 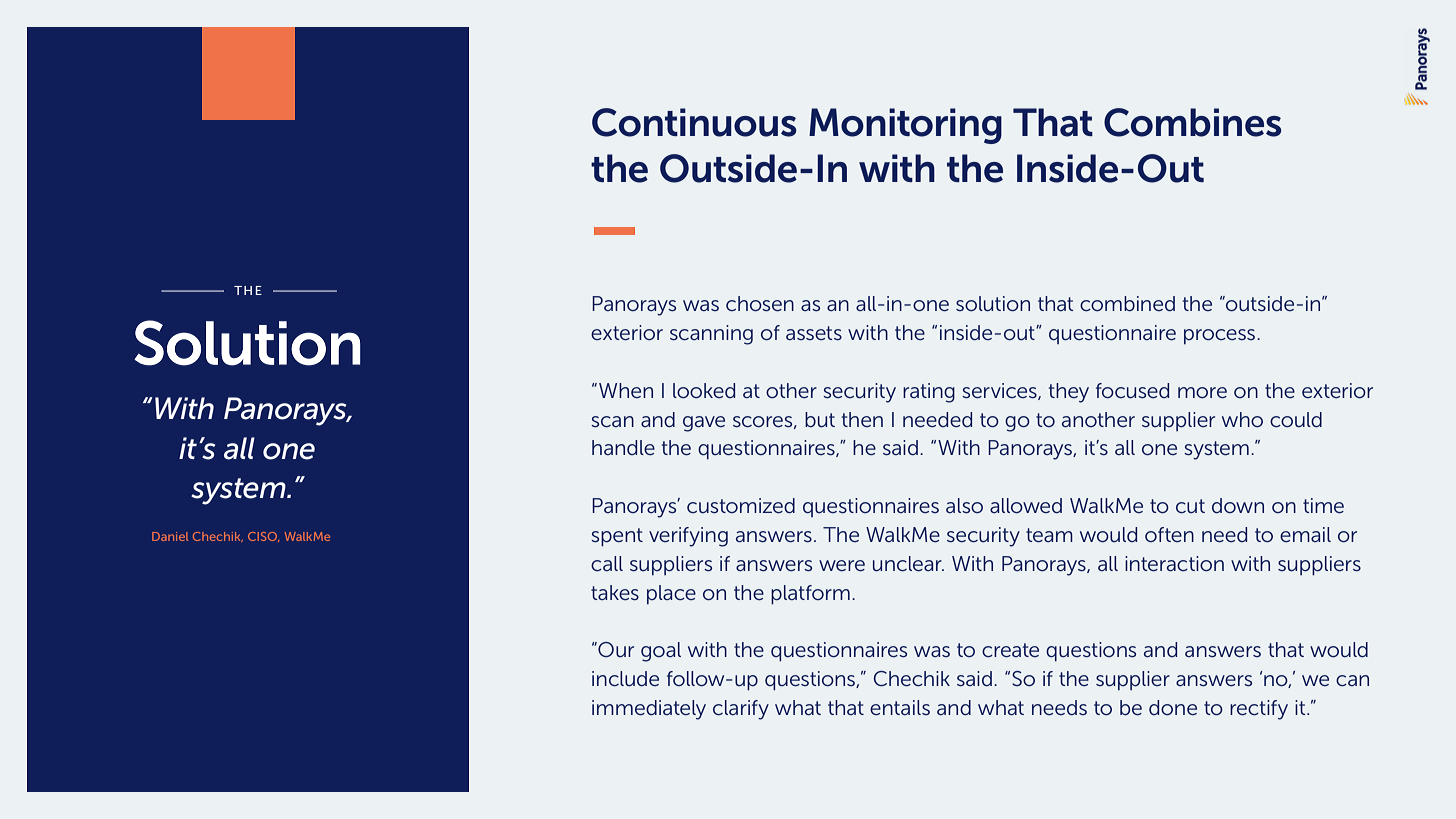 I want to click on clarify, so click(x=741, y=710).
